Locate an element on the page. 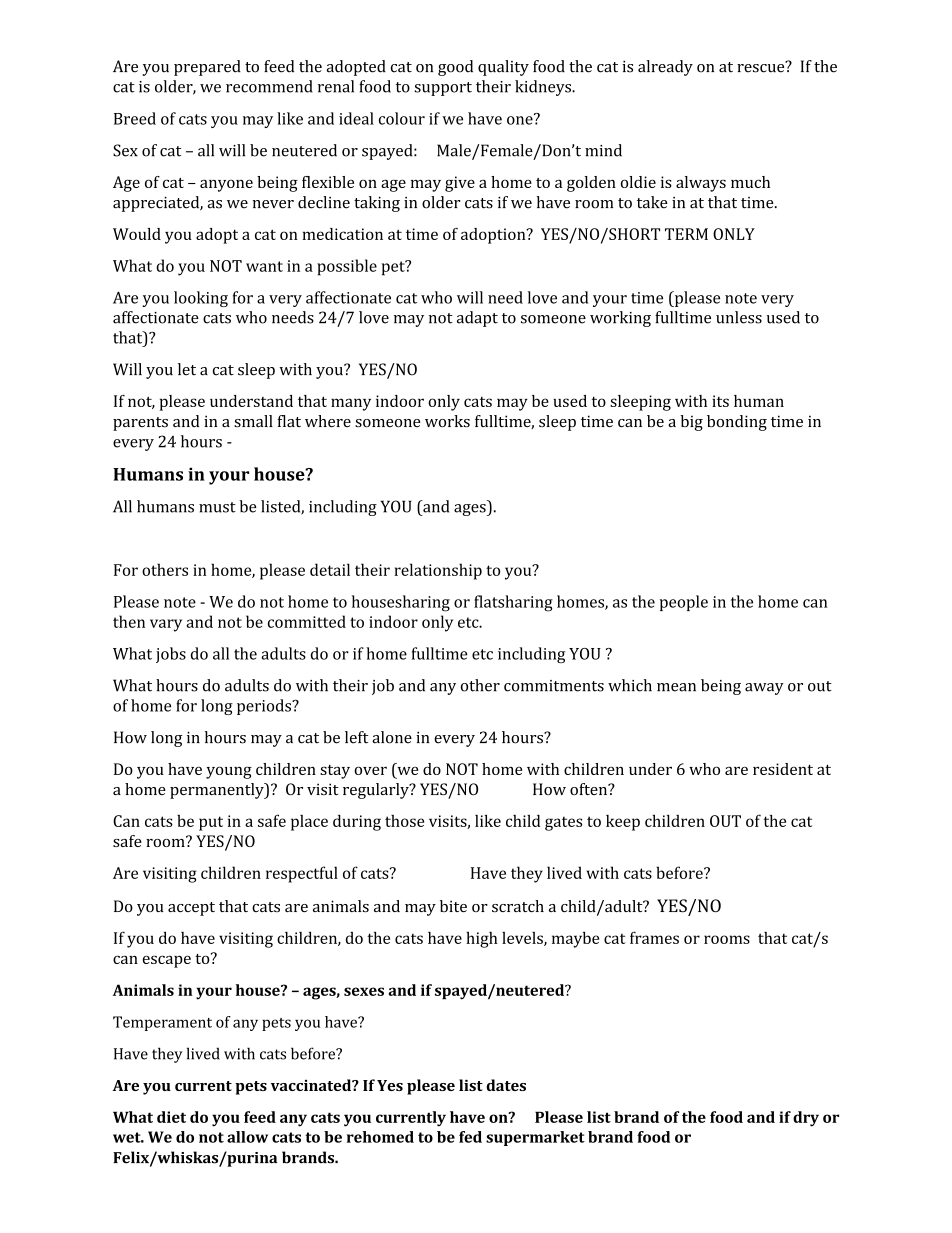 The image size is (952, 1233). rescue is located at coordinates (762, 67).
